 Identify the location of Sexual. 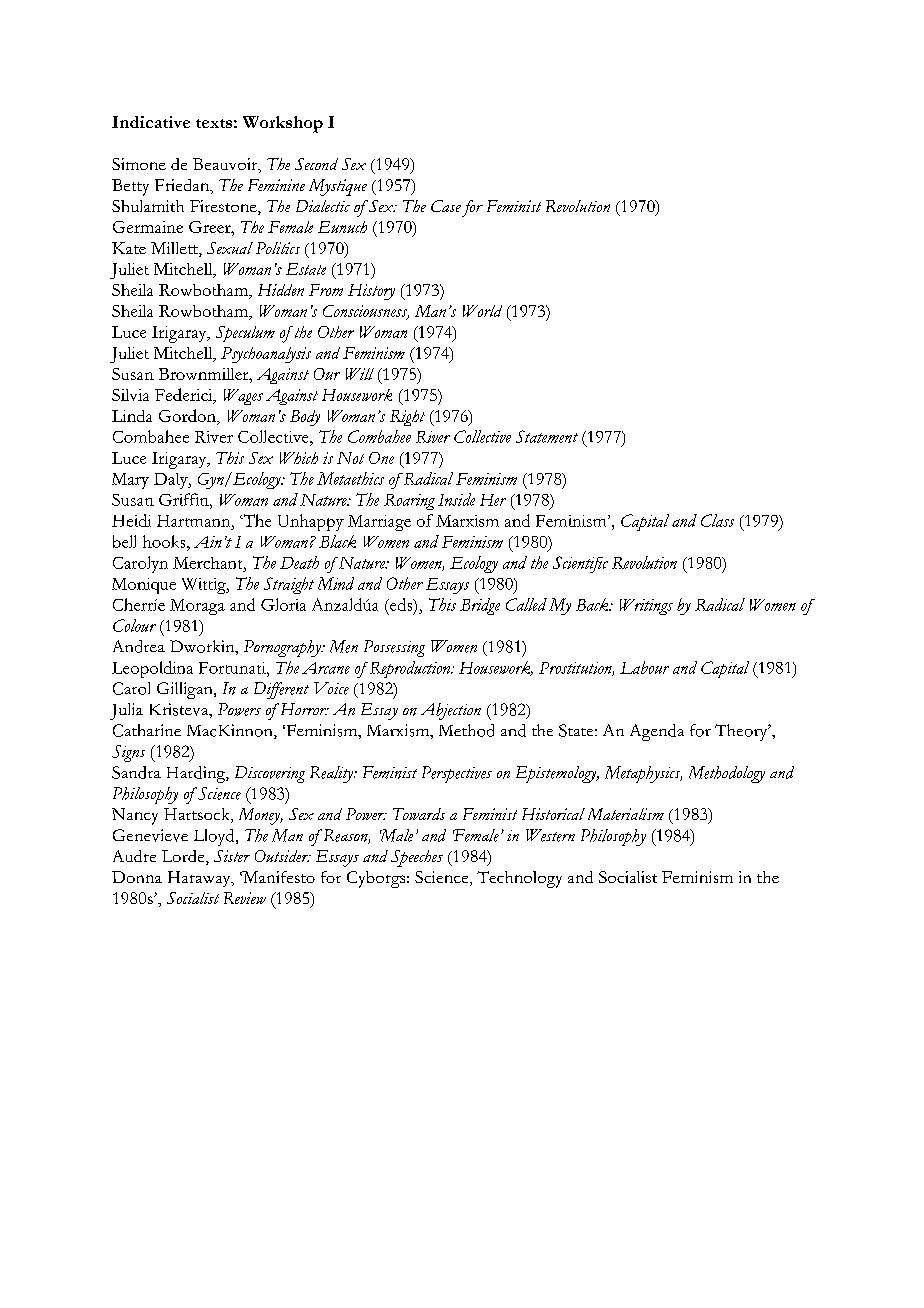
(230, 248).
